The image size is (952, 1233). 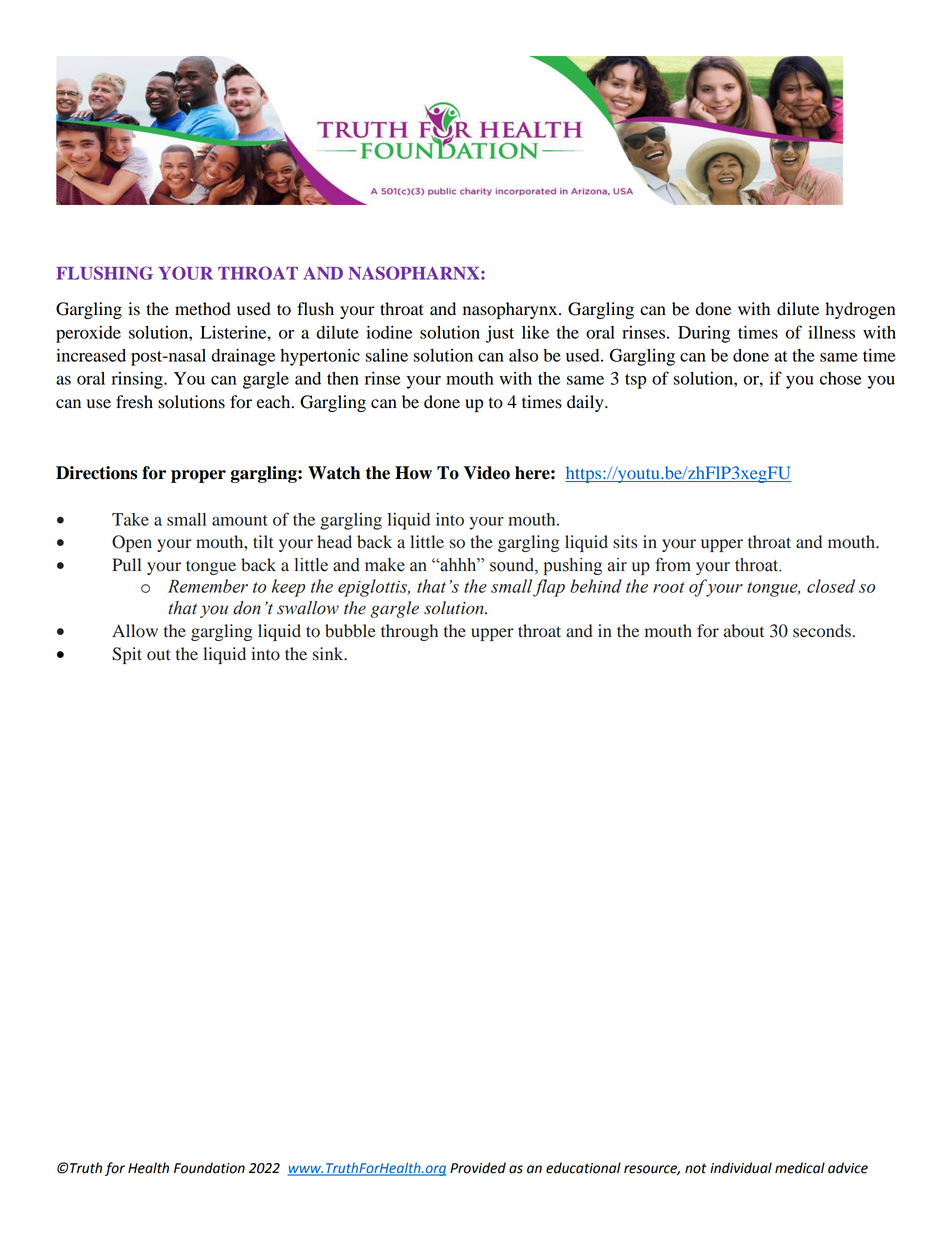 I want to click on sink, so click(x=329, y=654).
